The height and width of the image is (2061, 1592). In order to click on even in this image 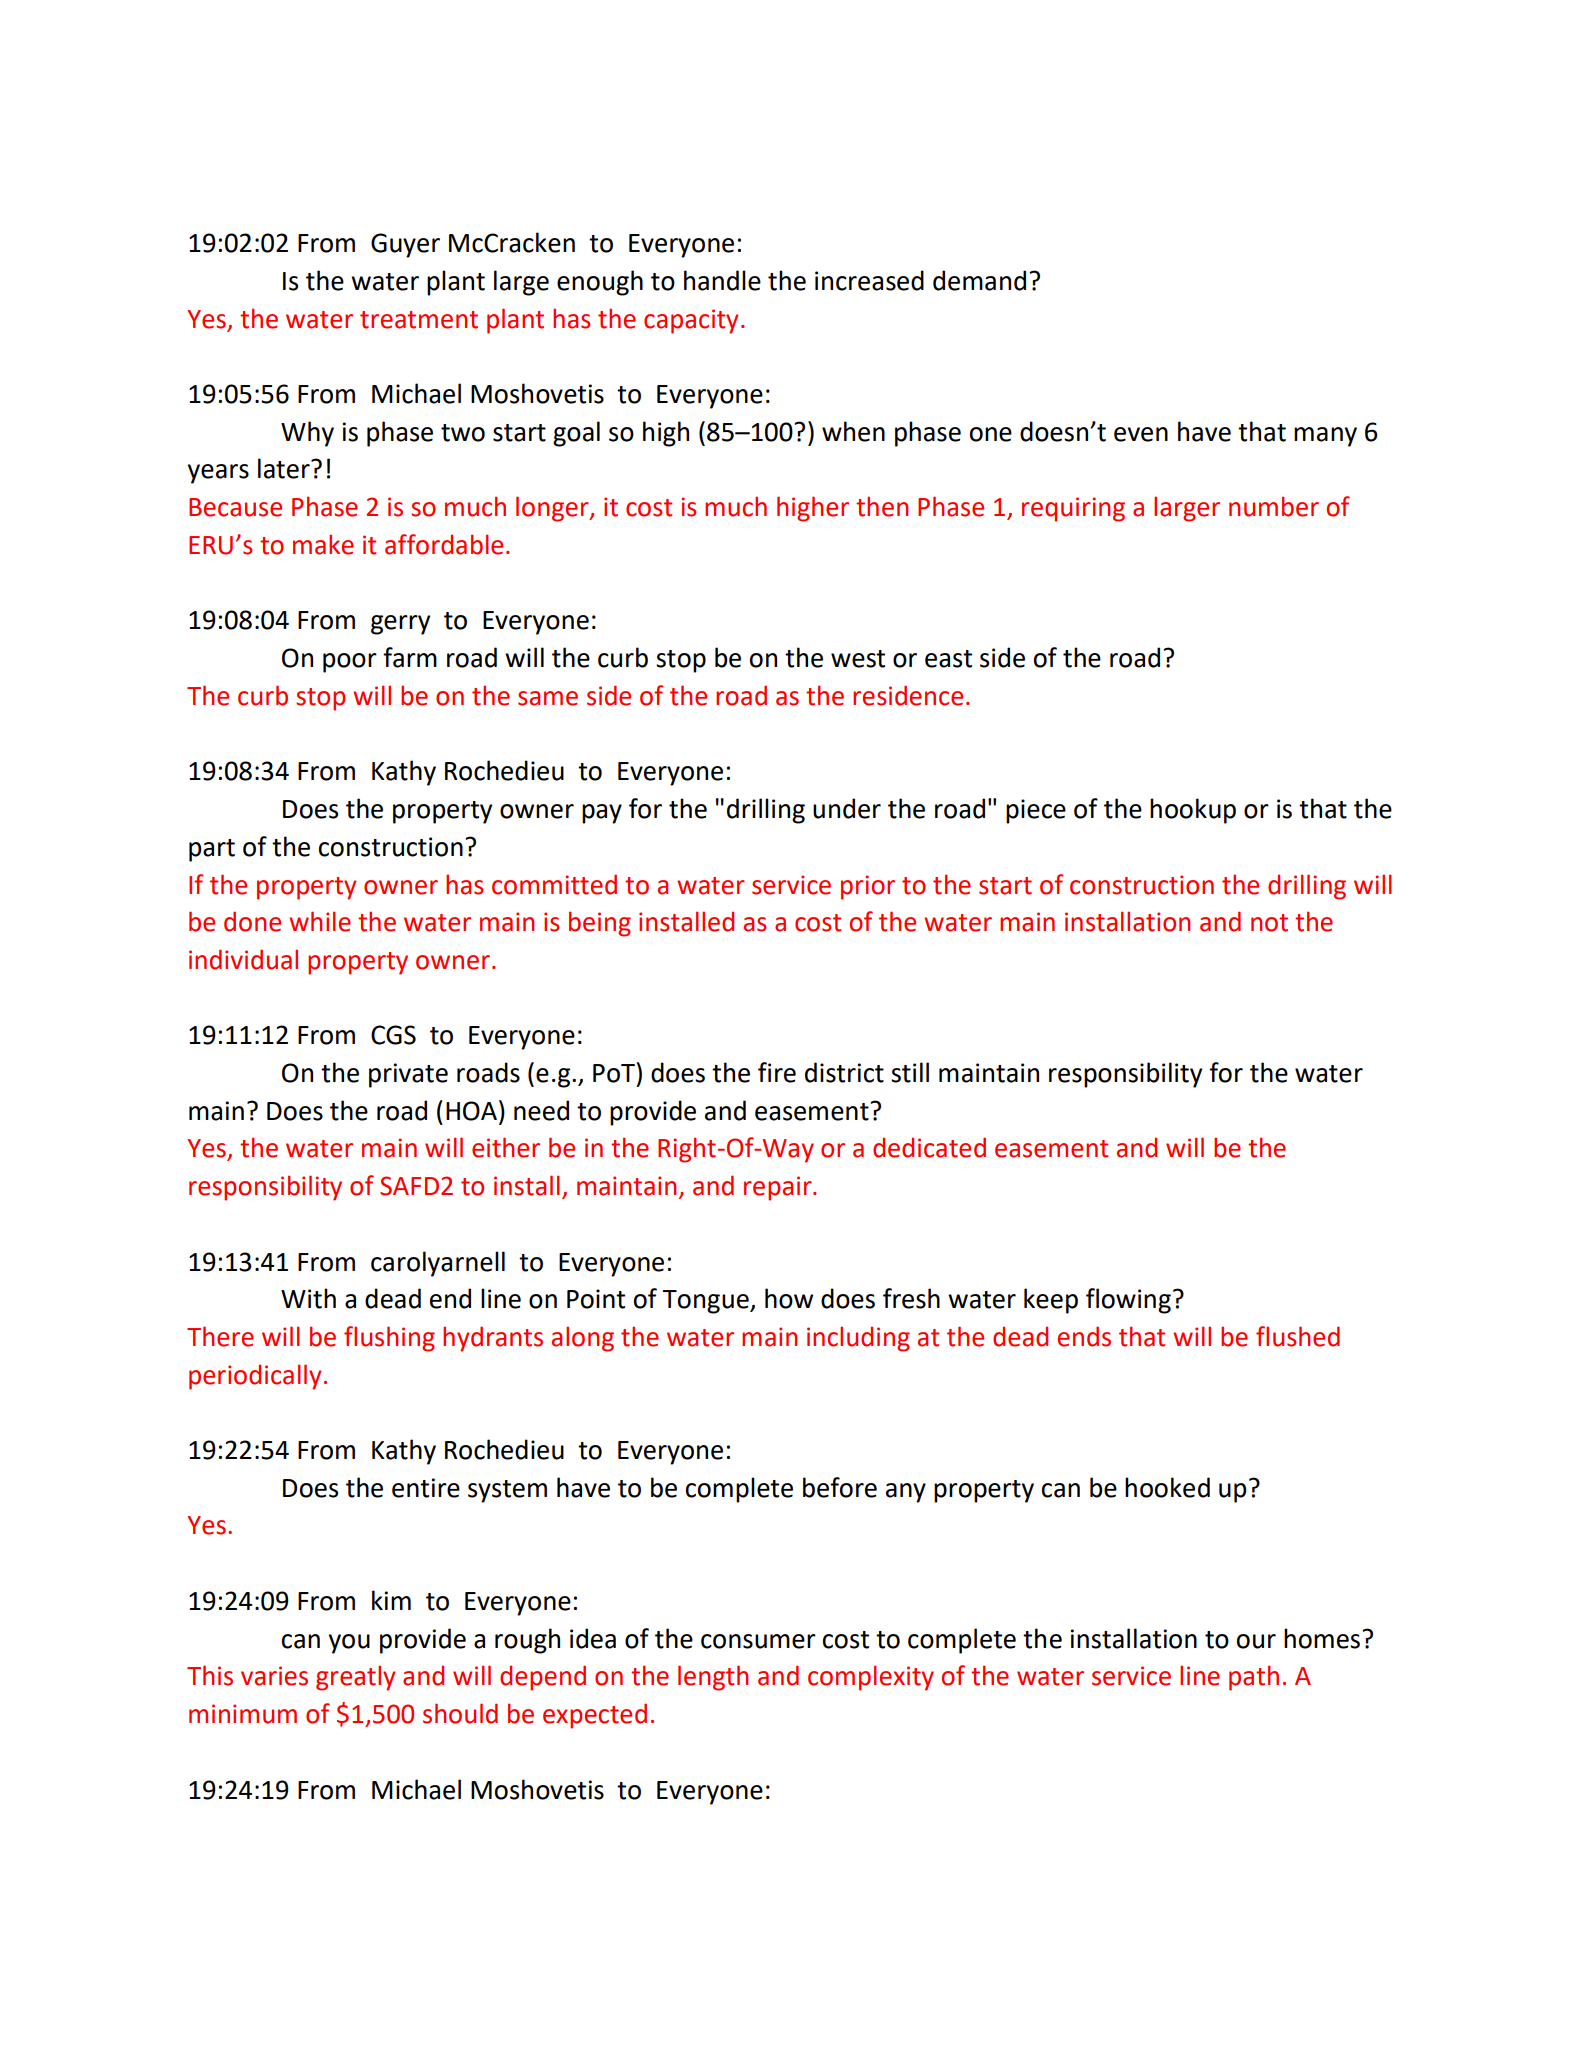, I will do `click(1141, 434)`.
